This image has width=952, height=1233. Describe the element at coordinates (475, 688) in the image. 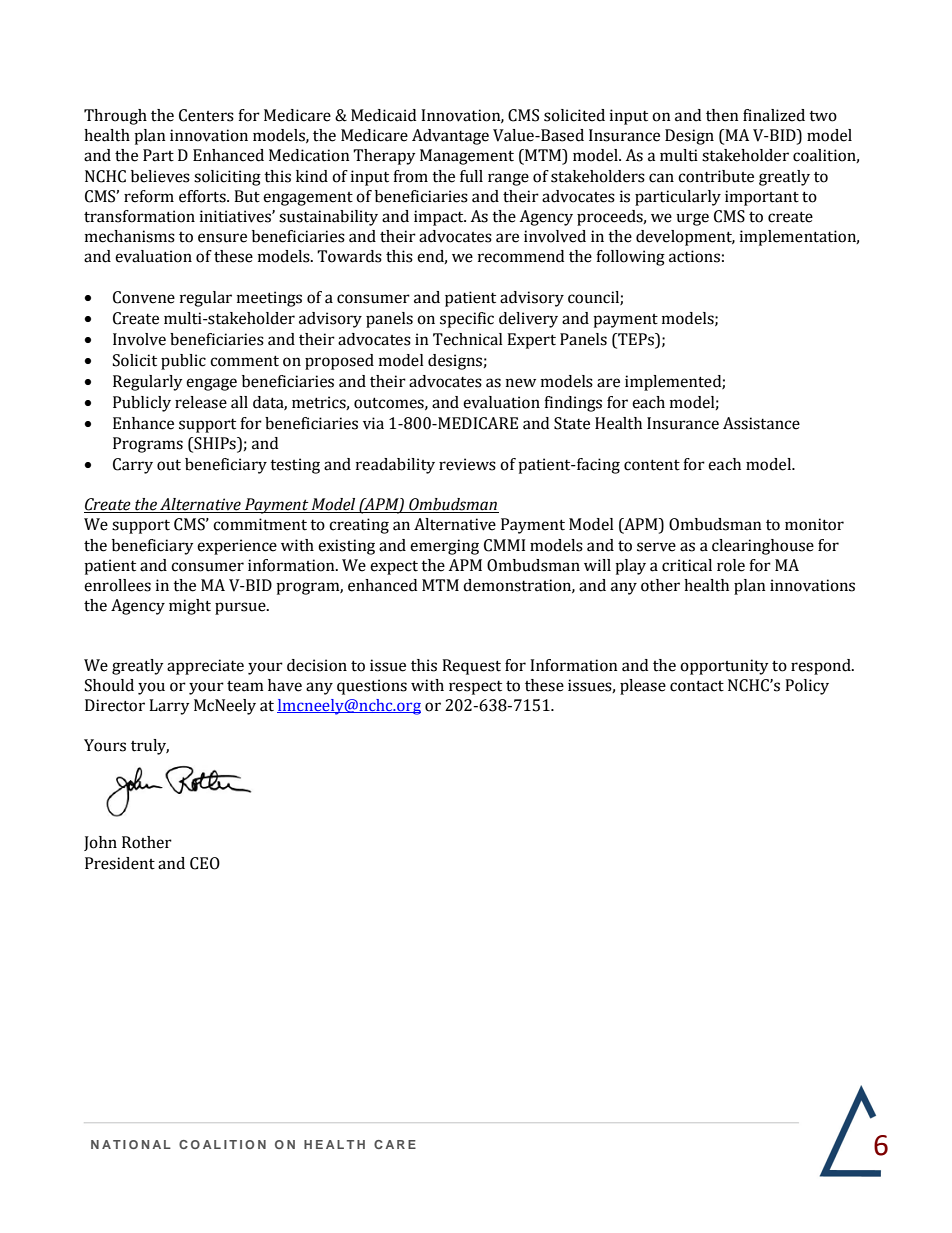

I see `respect` at that location.
